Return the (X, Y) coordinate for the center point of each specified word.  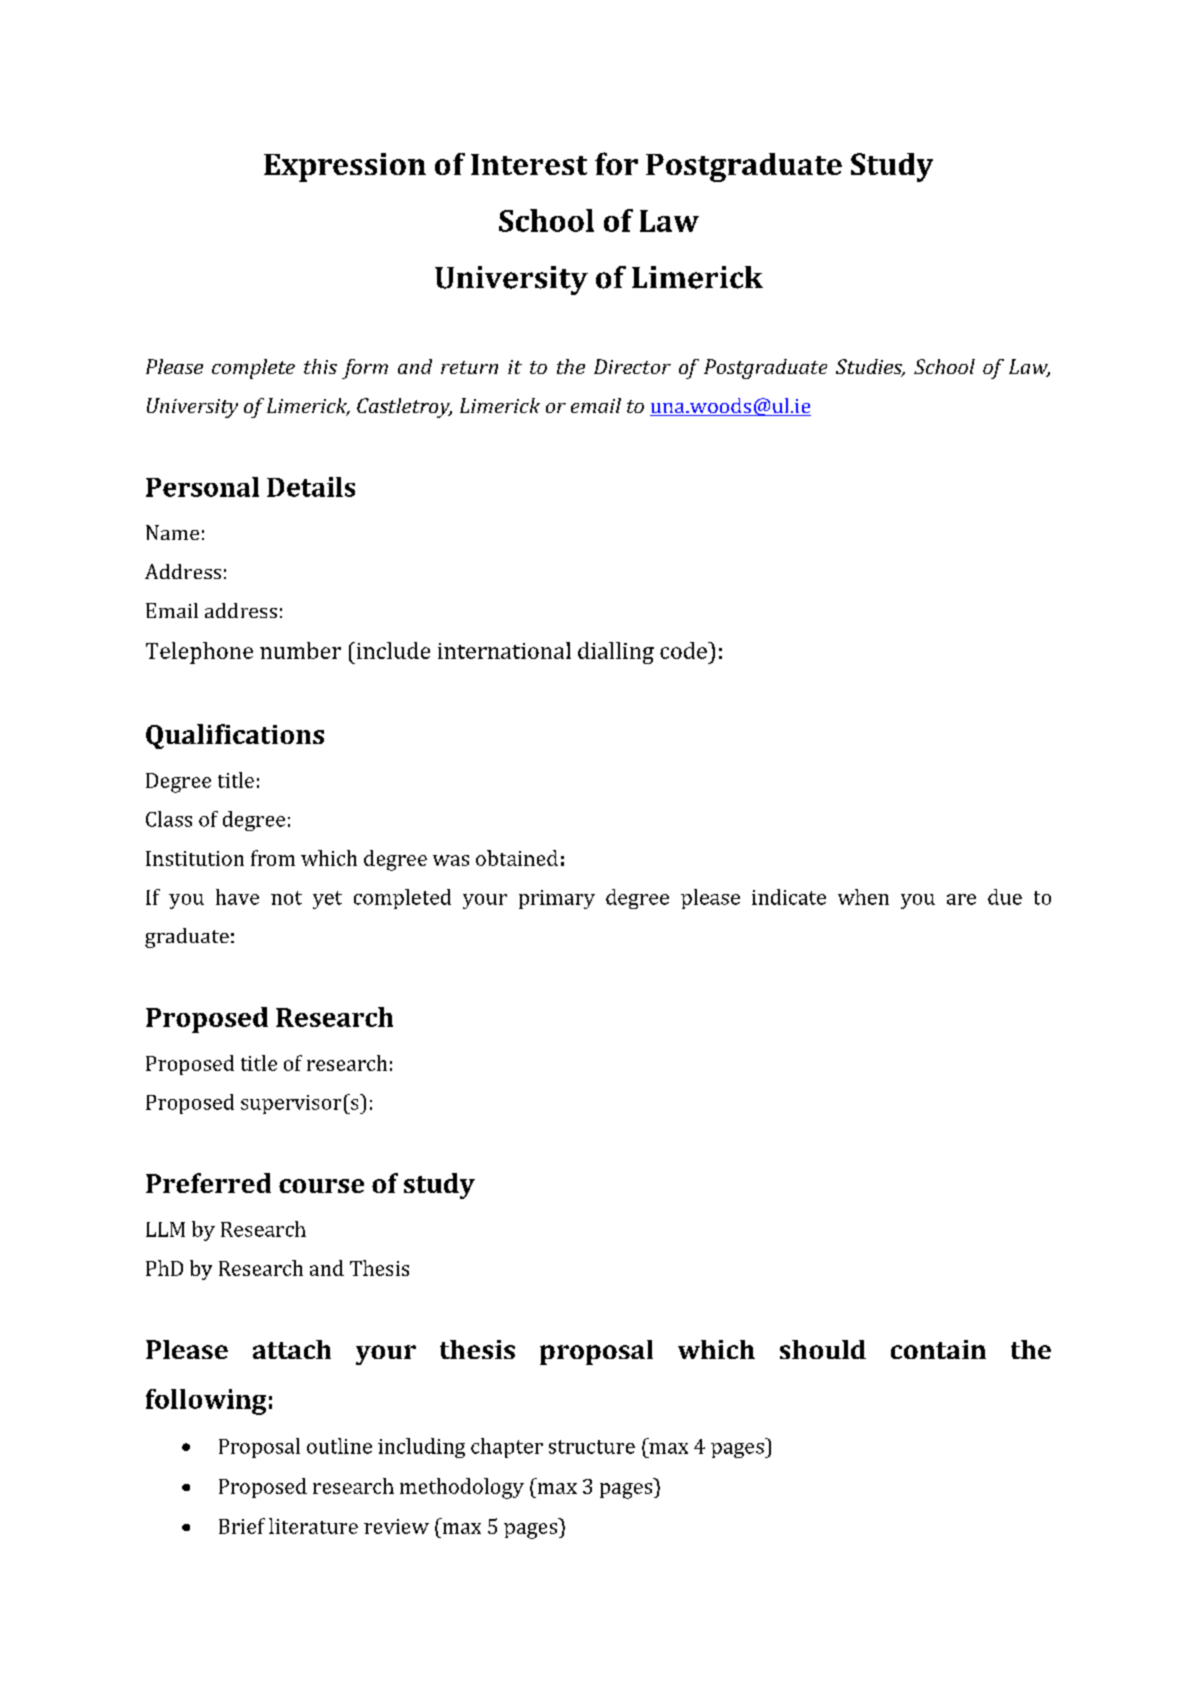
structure (592, 1447)
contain (938, 1349)
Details (311, 487)
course (321, 1186)
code (684, 650)
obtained (517, 858)
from (273, 858)
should (823, 1349)
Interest (529, 164)
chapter (507, 1448)
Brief (242, 1526)
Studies (870, 368)
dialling (616, 653)
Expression (345, 167)
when (863, 897)
